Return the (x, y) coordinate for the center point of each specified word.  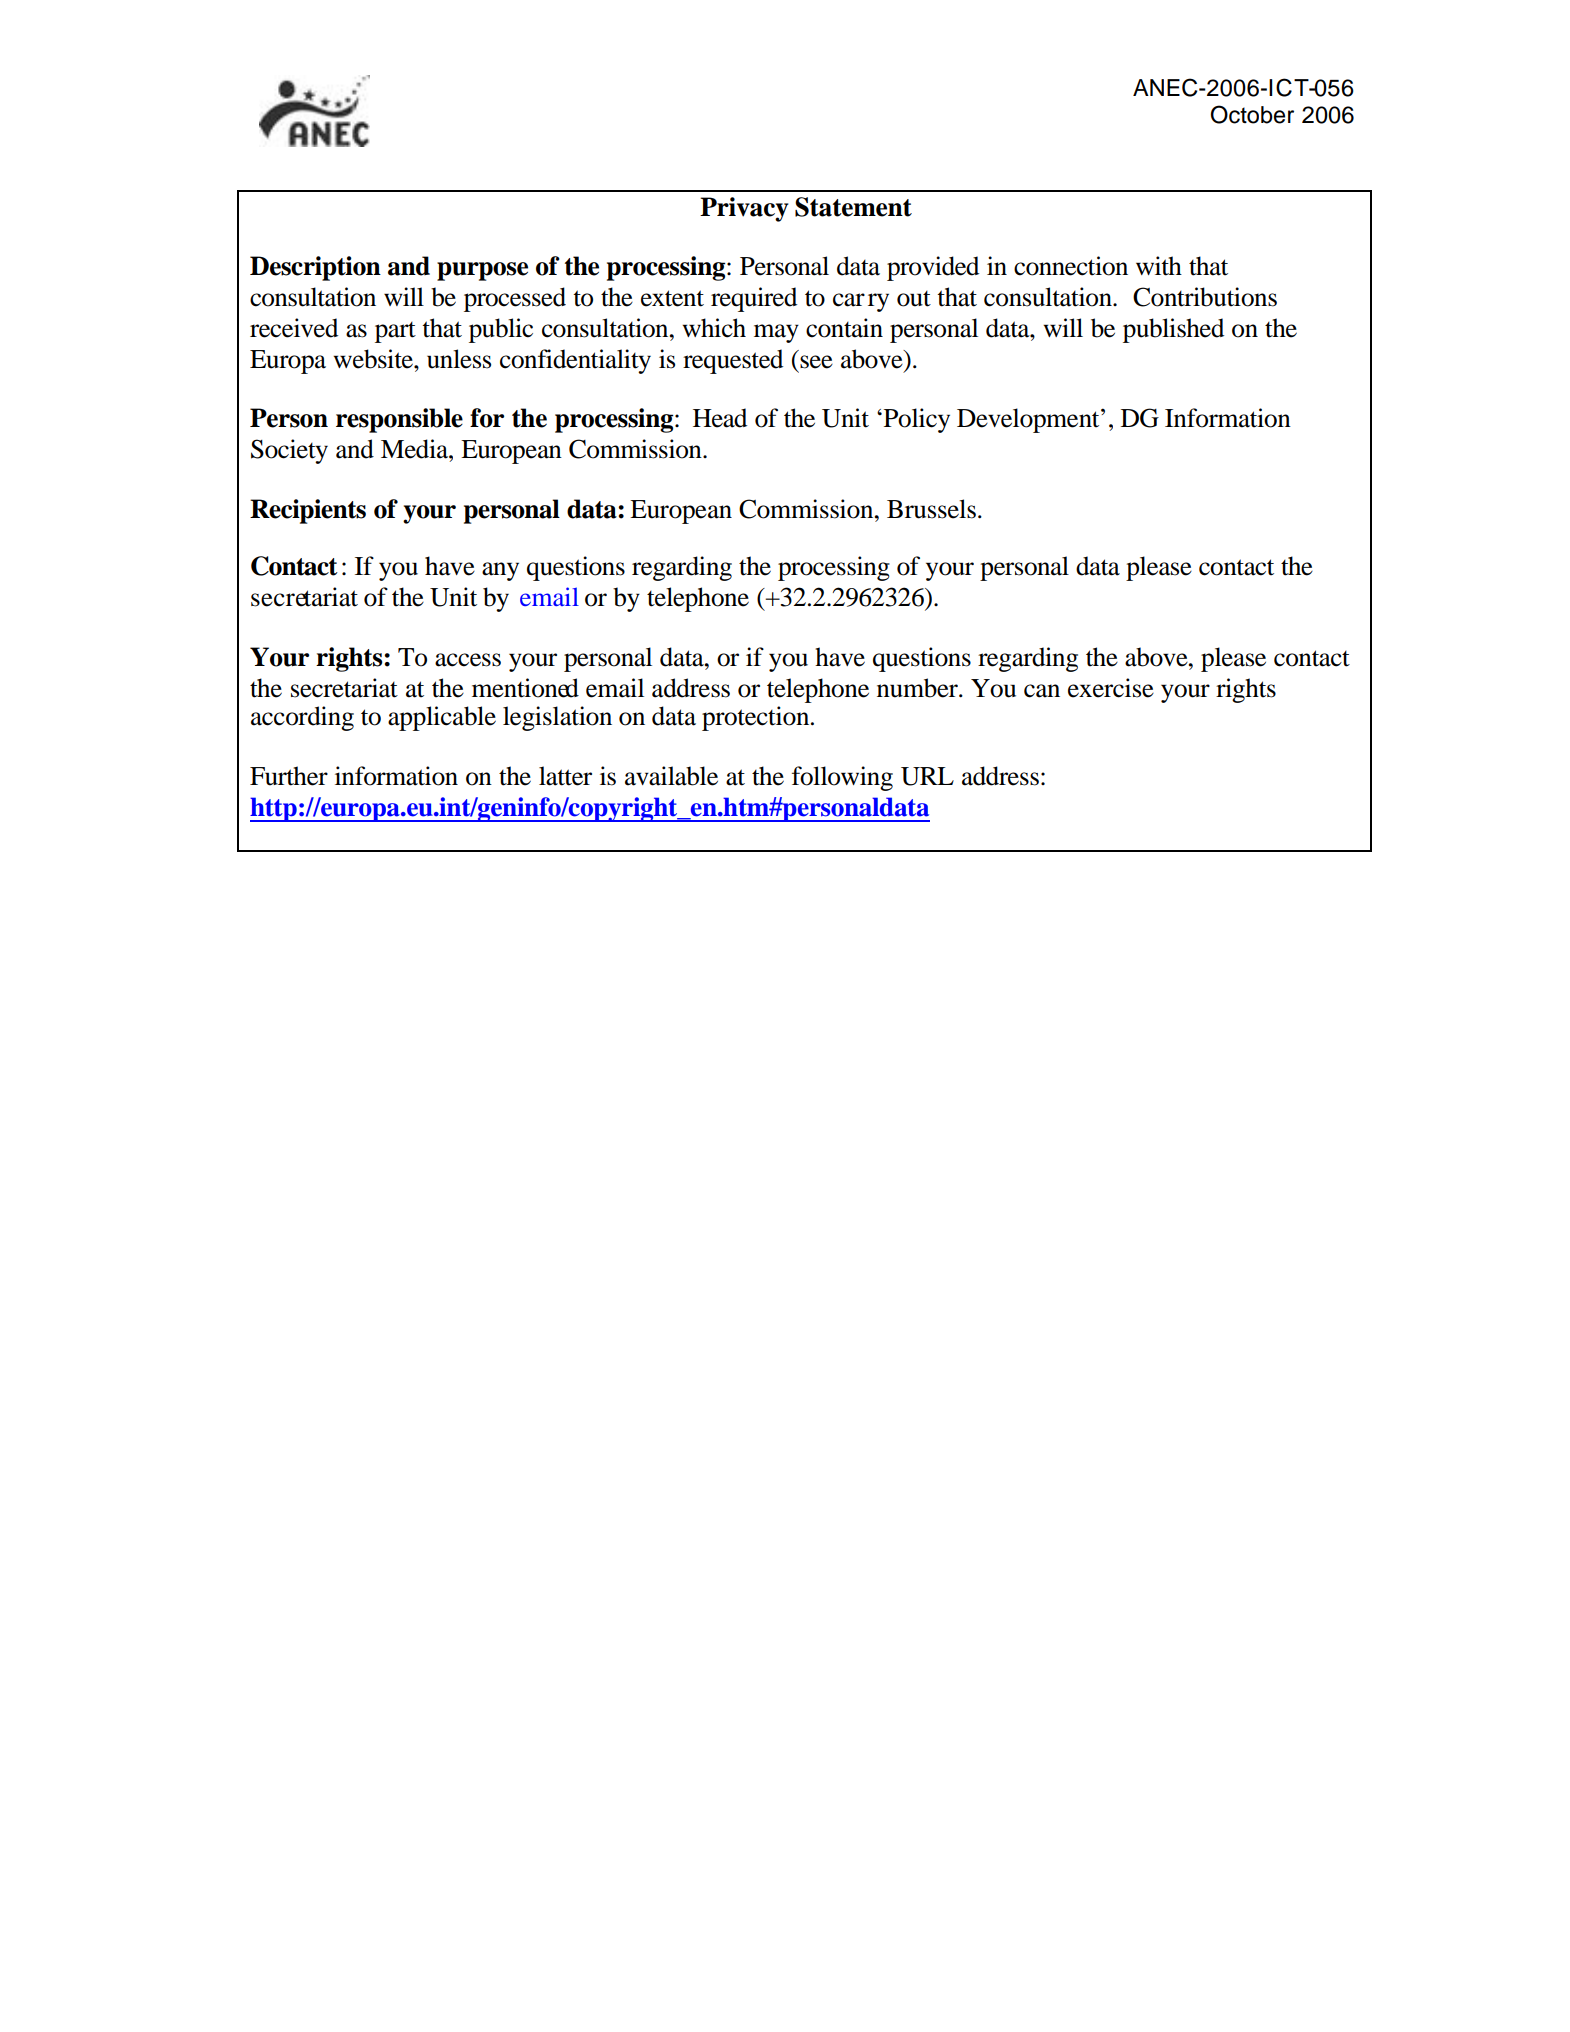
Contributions (1205, 297)
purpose (482, 271)
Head (720, 418)
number (918, 688)
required (754, 299)
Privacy (744, 209)
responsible (399, 420)
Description (315, 268)
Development (1029, 420)
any (500, 571)
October (1252, 114)
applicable (442, 718)
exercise (1111, 688)
